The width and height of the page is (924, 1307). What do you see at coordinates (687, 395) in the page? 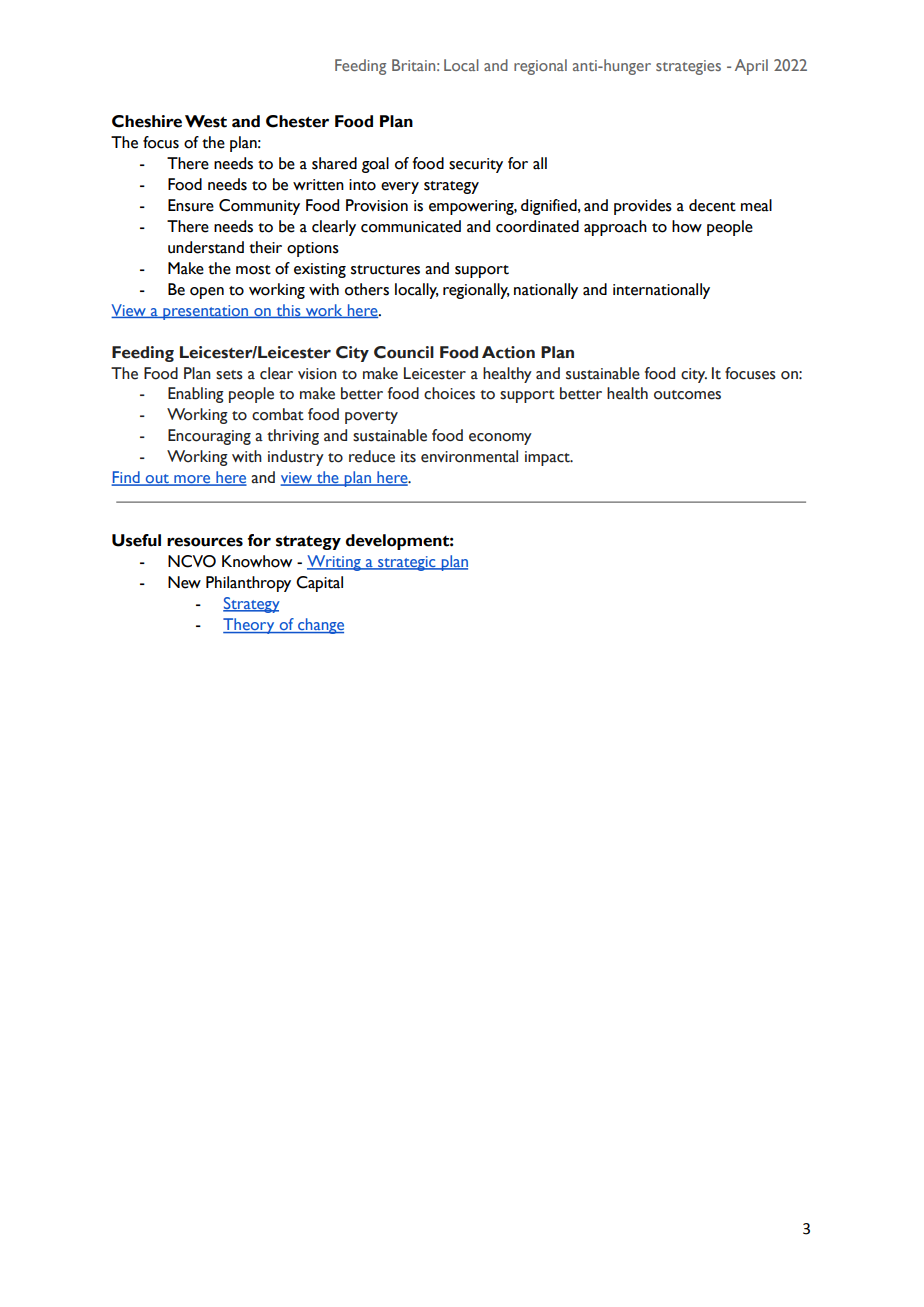
I see `outcomes` at bounding box center [687, 395].
